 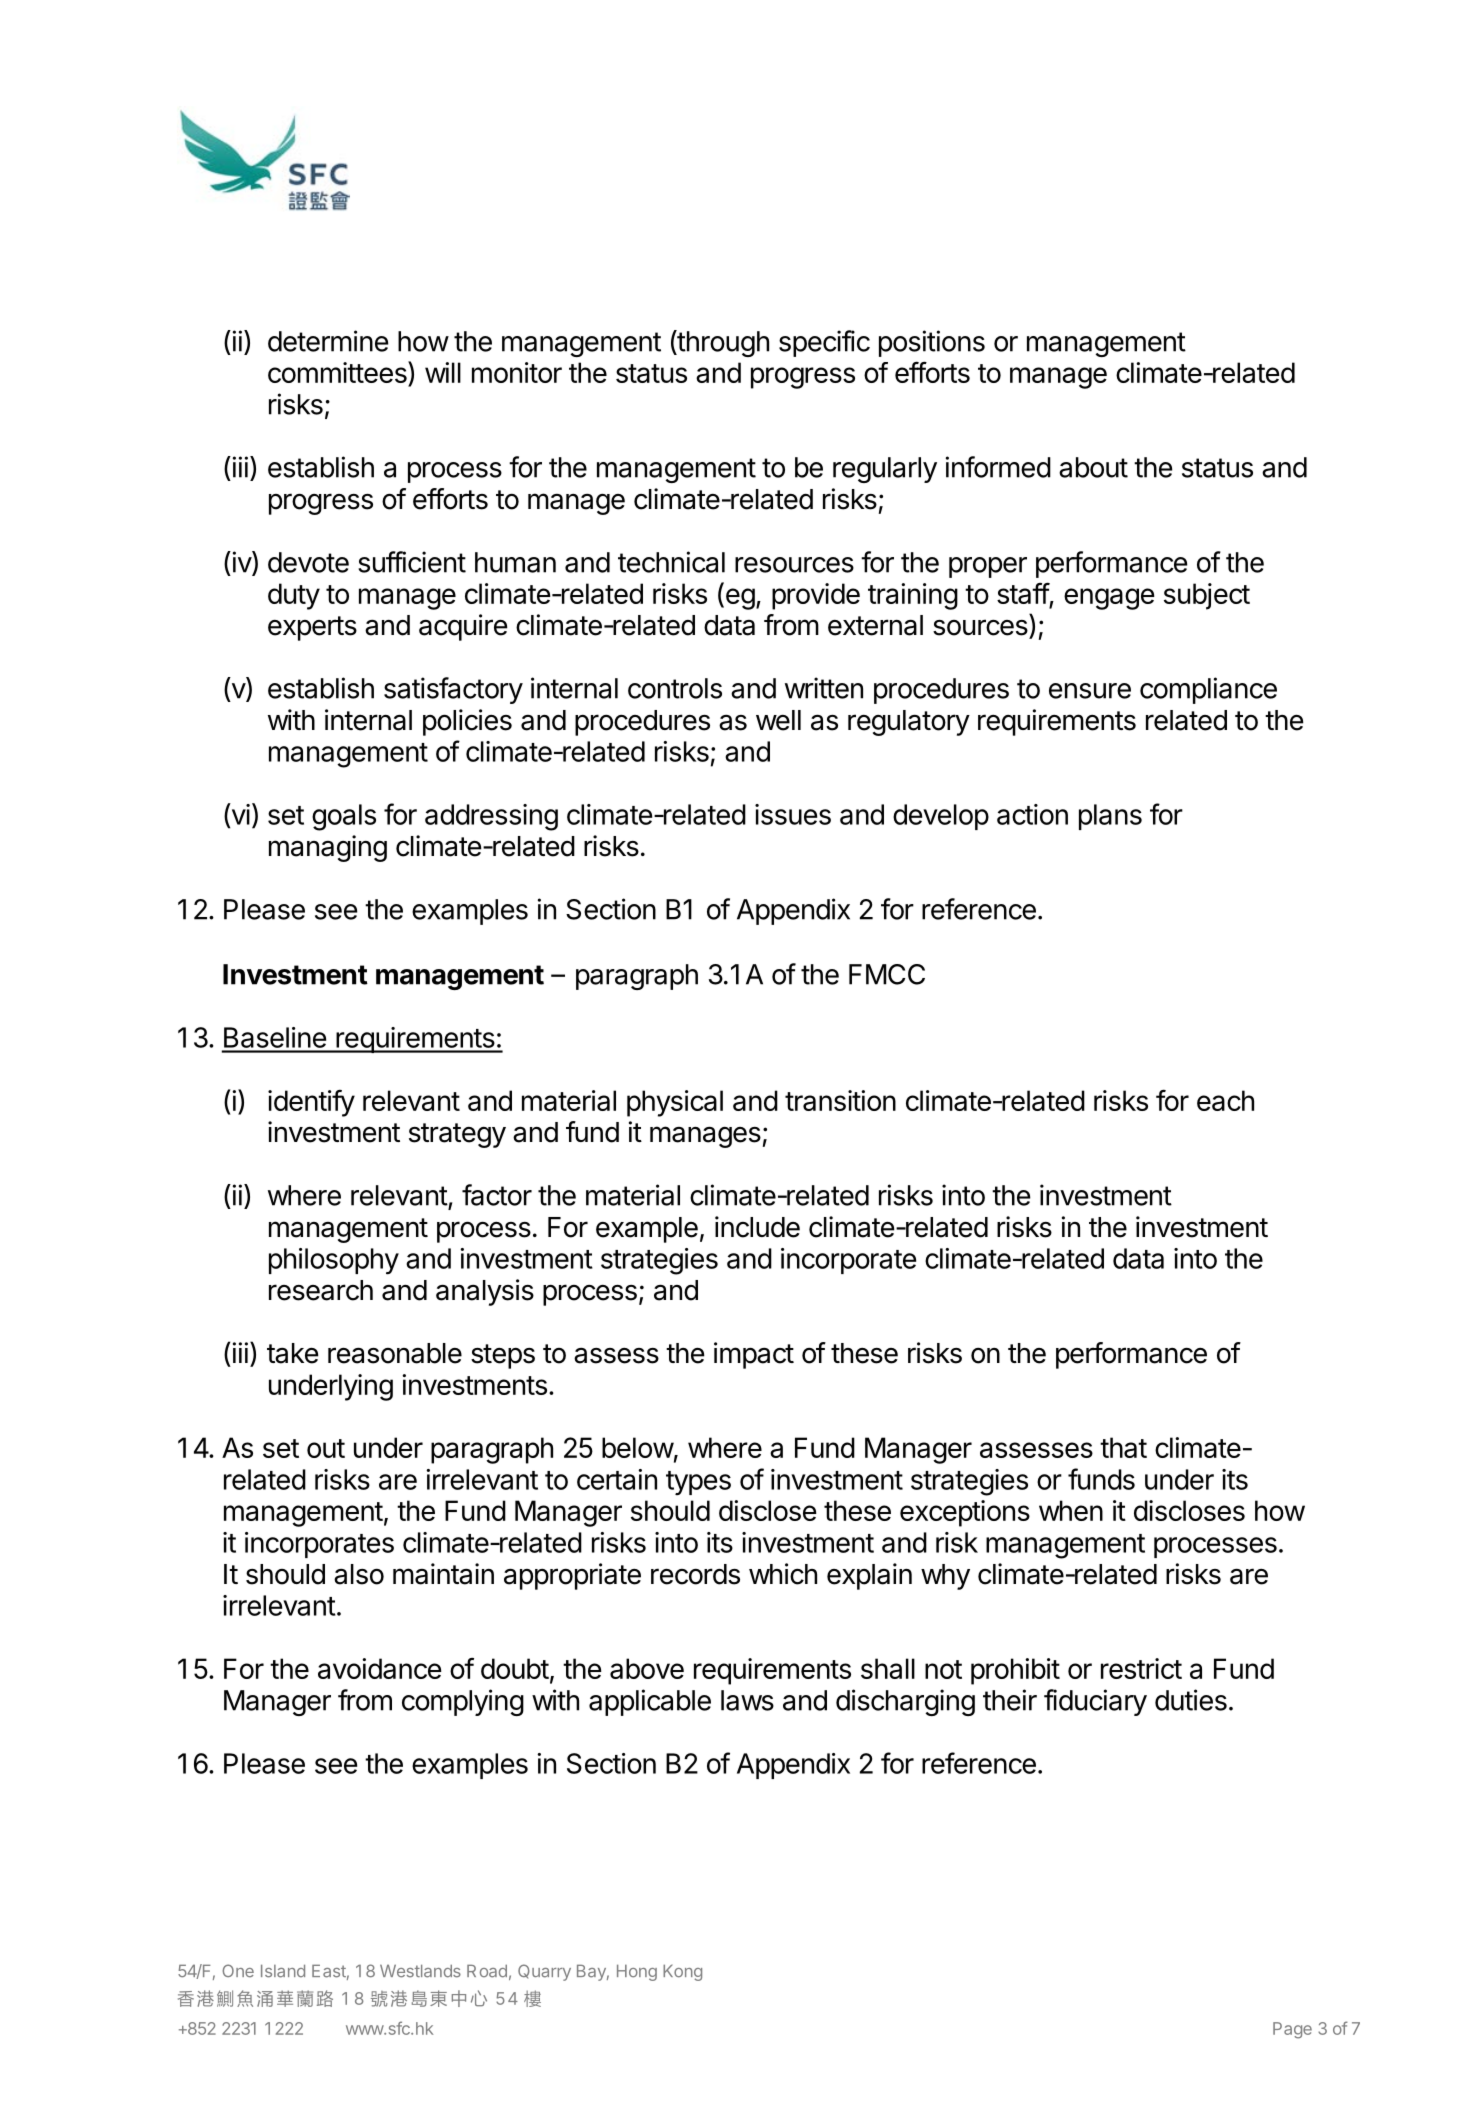 What do you see at coordinates (338, 373) in the image?
I see `committees` at bounding box center [338, 373].
